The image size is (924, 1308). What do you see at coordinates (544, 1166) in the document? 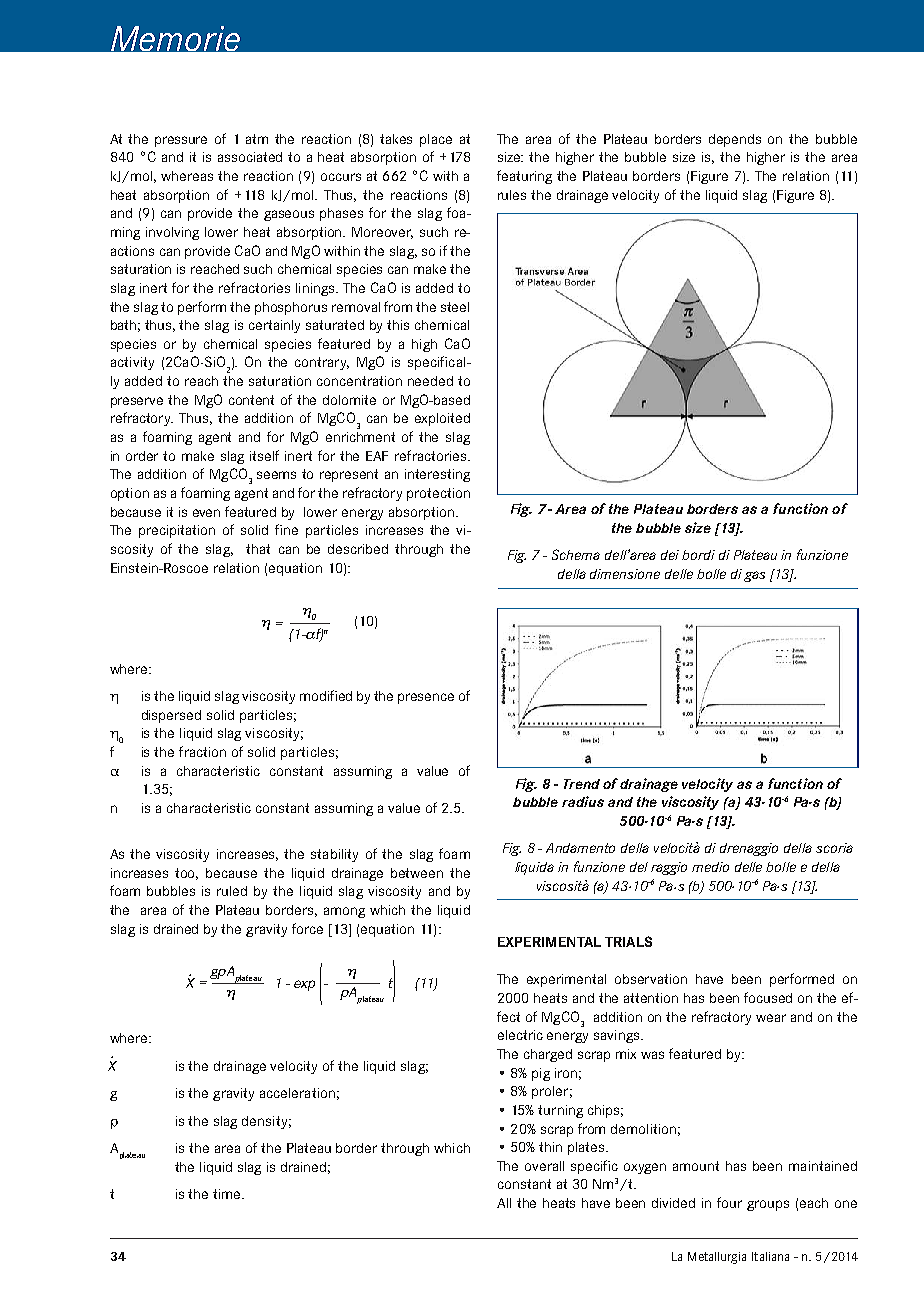
I see `overall` at bounding box center [544, 1166].
